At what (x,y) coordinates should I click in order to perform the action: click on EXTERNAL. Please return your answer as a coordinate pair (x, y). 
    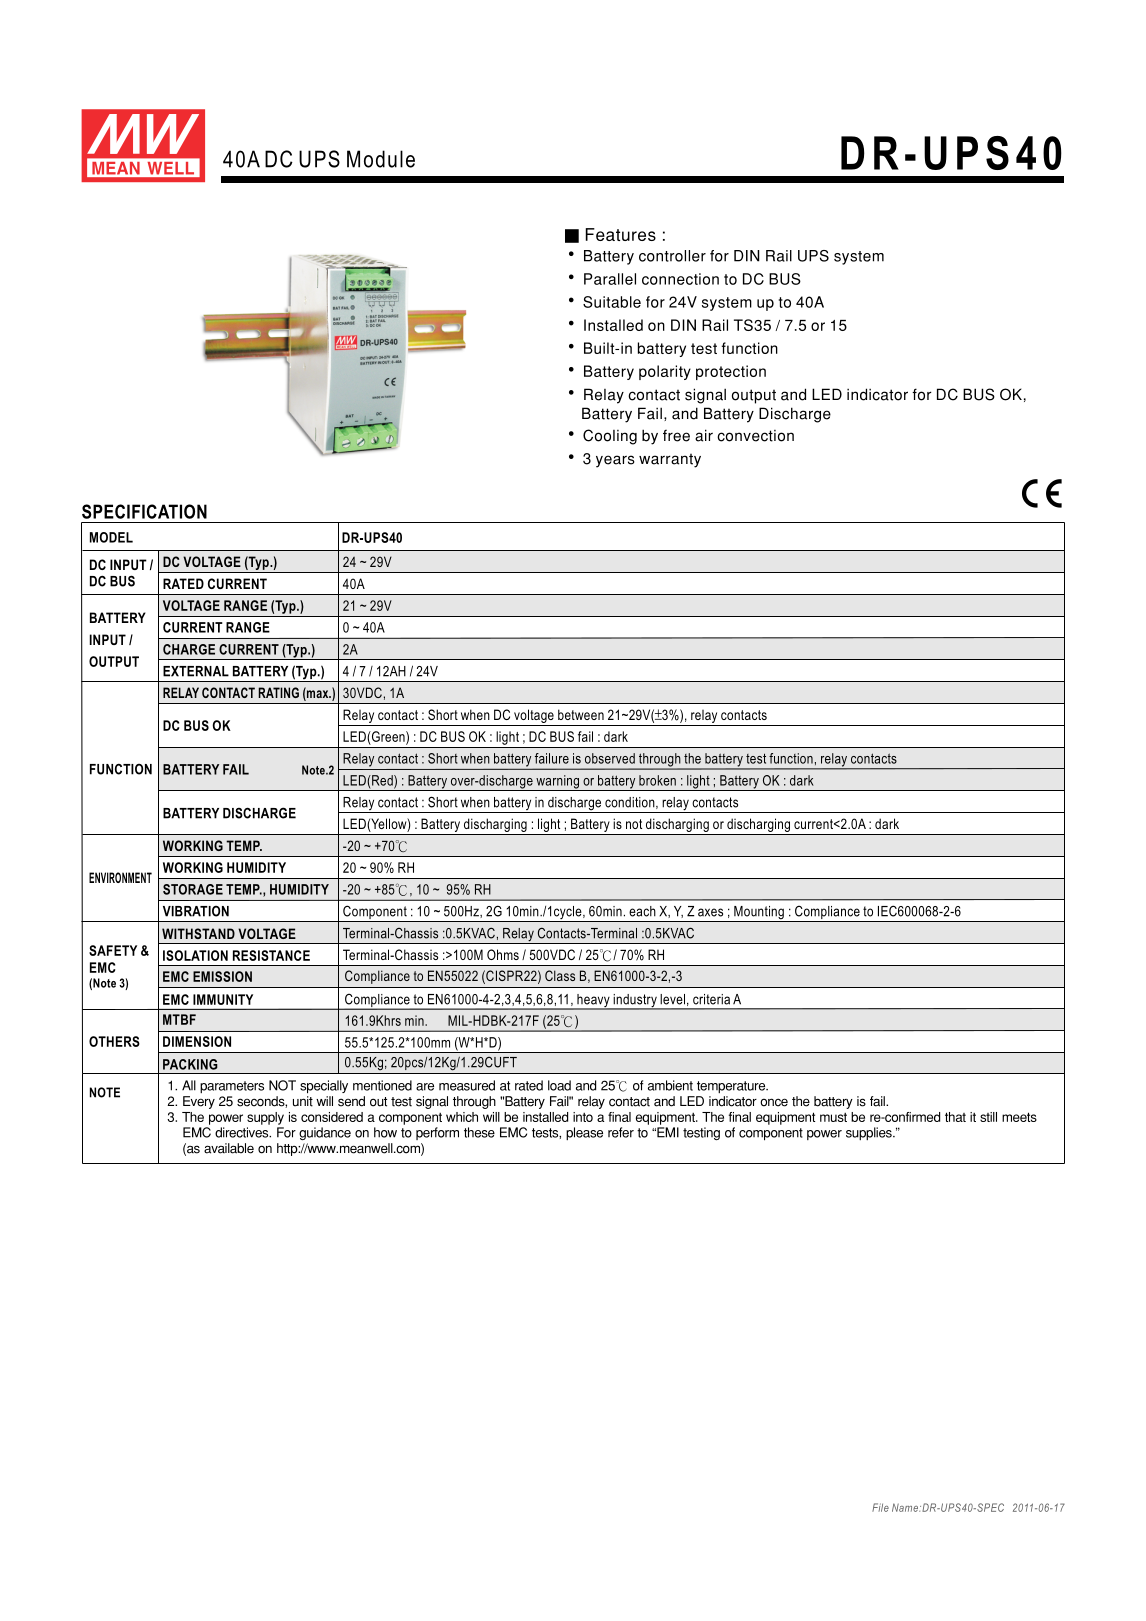
    Looking at the image, I should click on (196, 671).
